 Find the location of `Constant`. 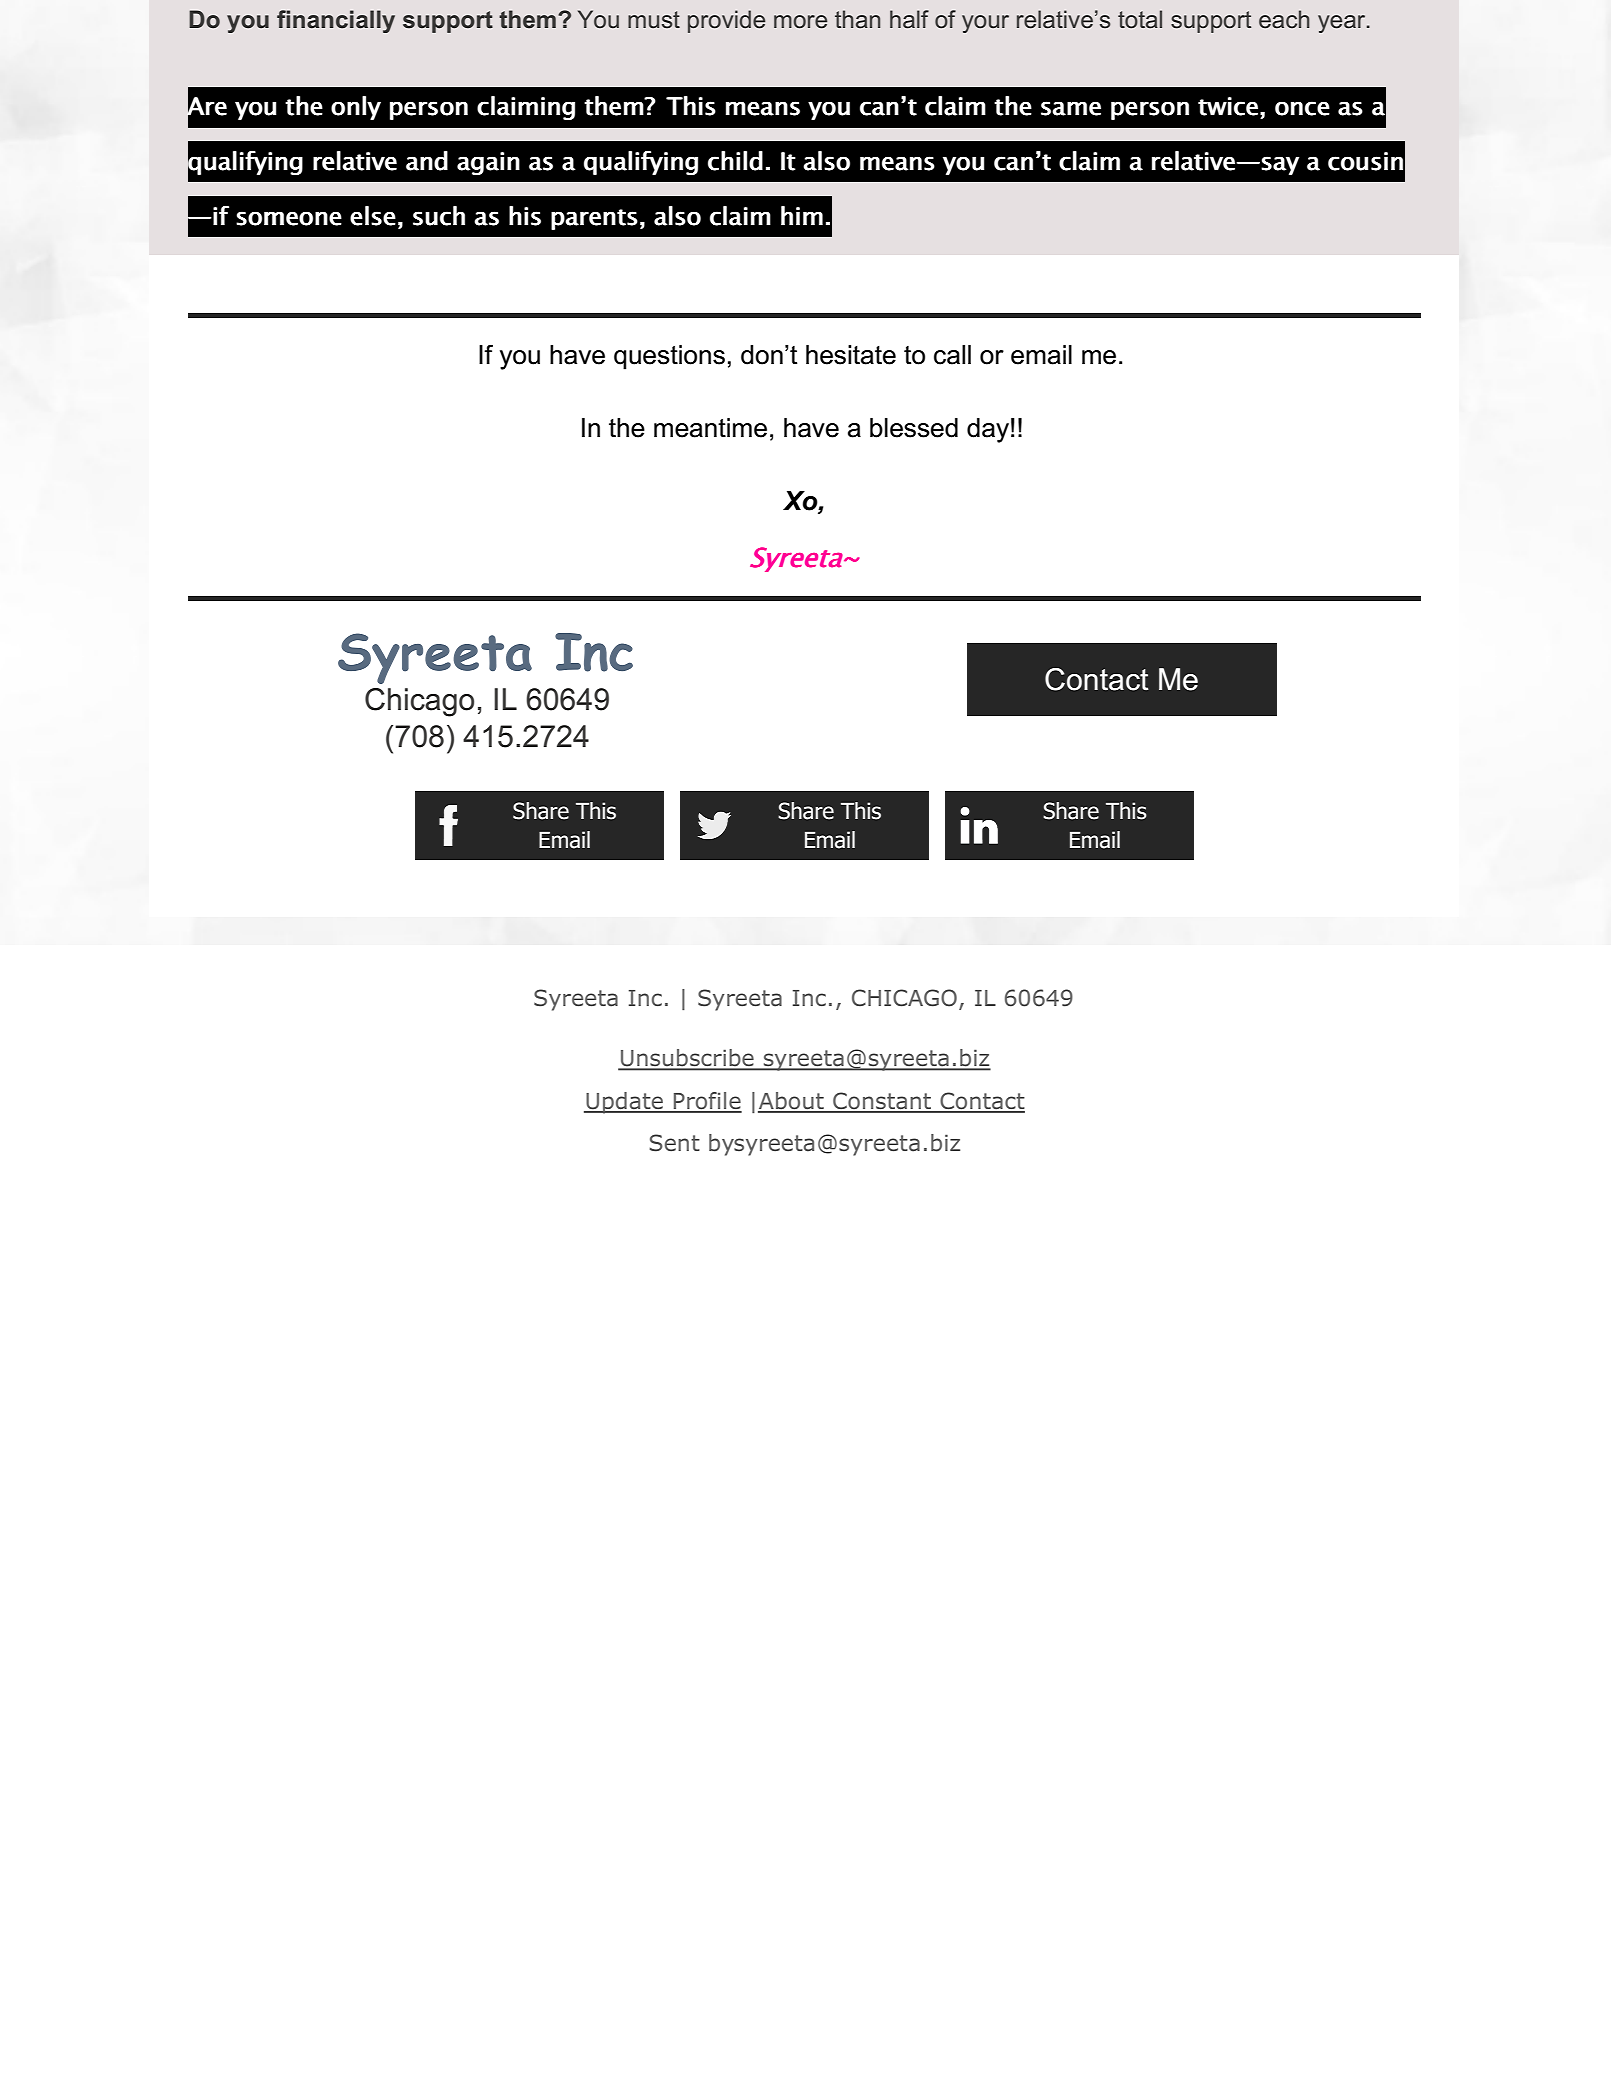

Constant is located at coordinates (882, 1102).
